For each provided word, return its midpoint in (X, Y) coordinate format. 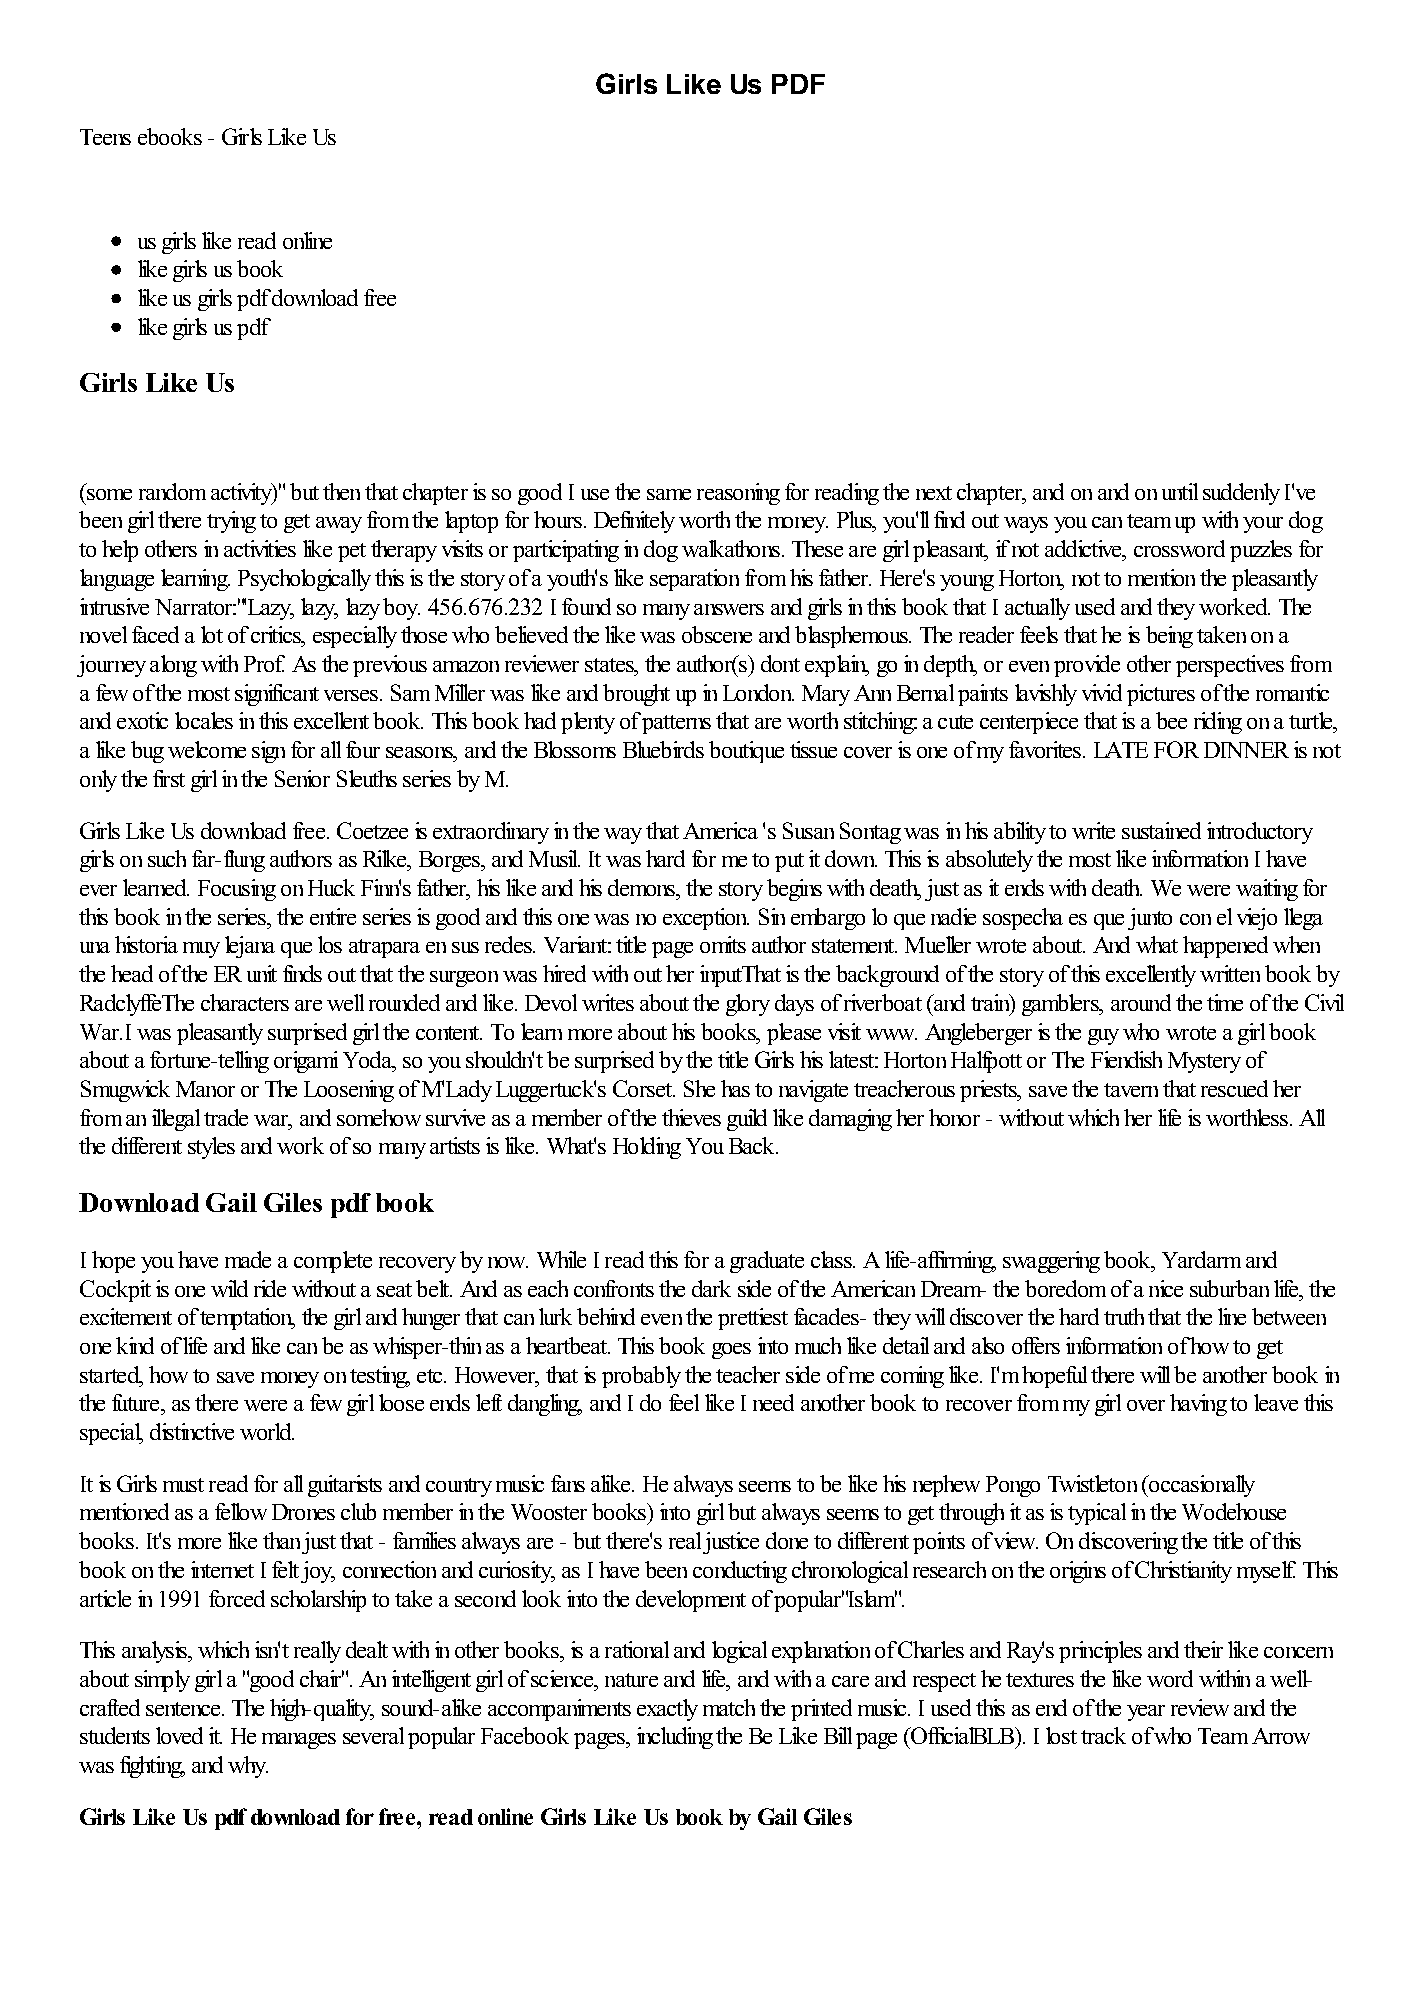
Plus (856, 521)
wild (229, 1288)
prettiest (753, 1319)
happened (1225, 947)
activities (260, 548)
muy (201, 950)
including (675, 1738)
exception (706, 919)
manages (299, 1741)
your (1263, 525)
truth (1124, 1316)
